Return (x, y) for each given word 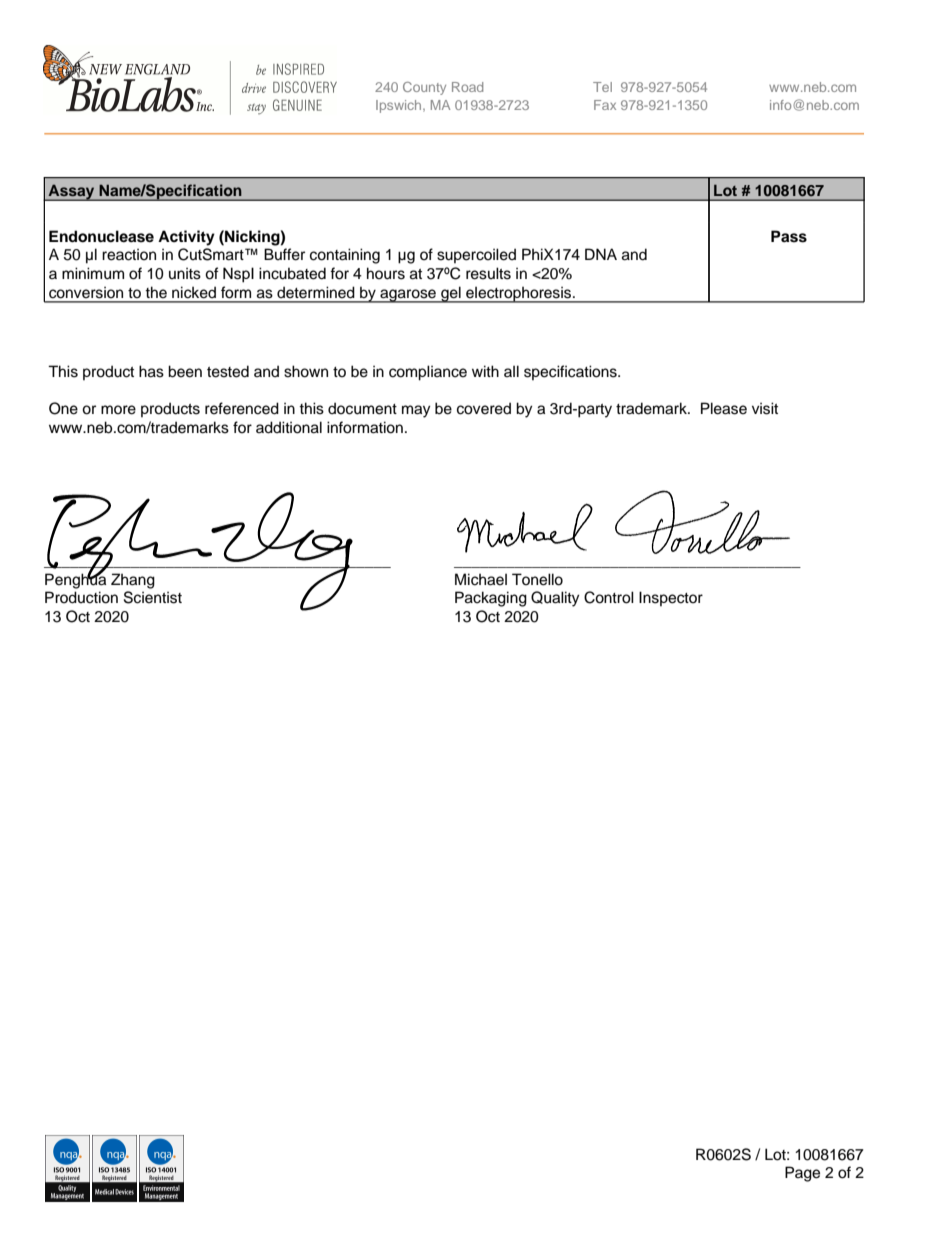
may (416, 411)
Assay (71, 192)
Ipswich (400, 106)
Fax (605, 105)
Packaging (491, 599)
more (118, 410)
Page (802, 1174)
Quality (555, 599)
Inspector (671, 598)
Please (724, 408)
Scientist (153, 597)
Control (609, 597)
